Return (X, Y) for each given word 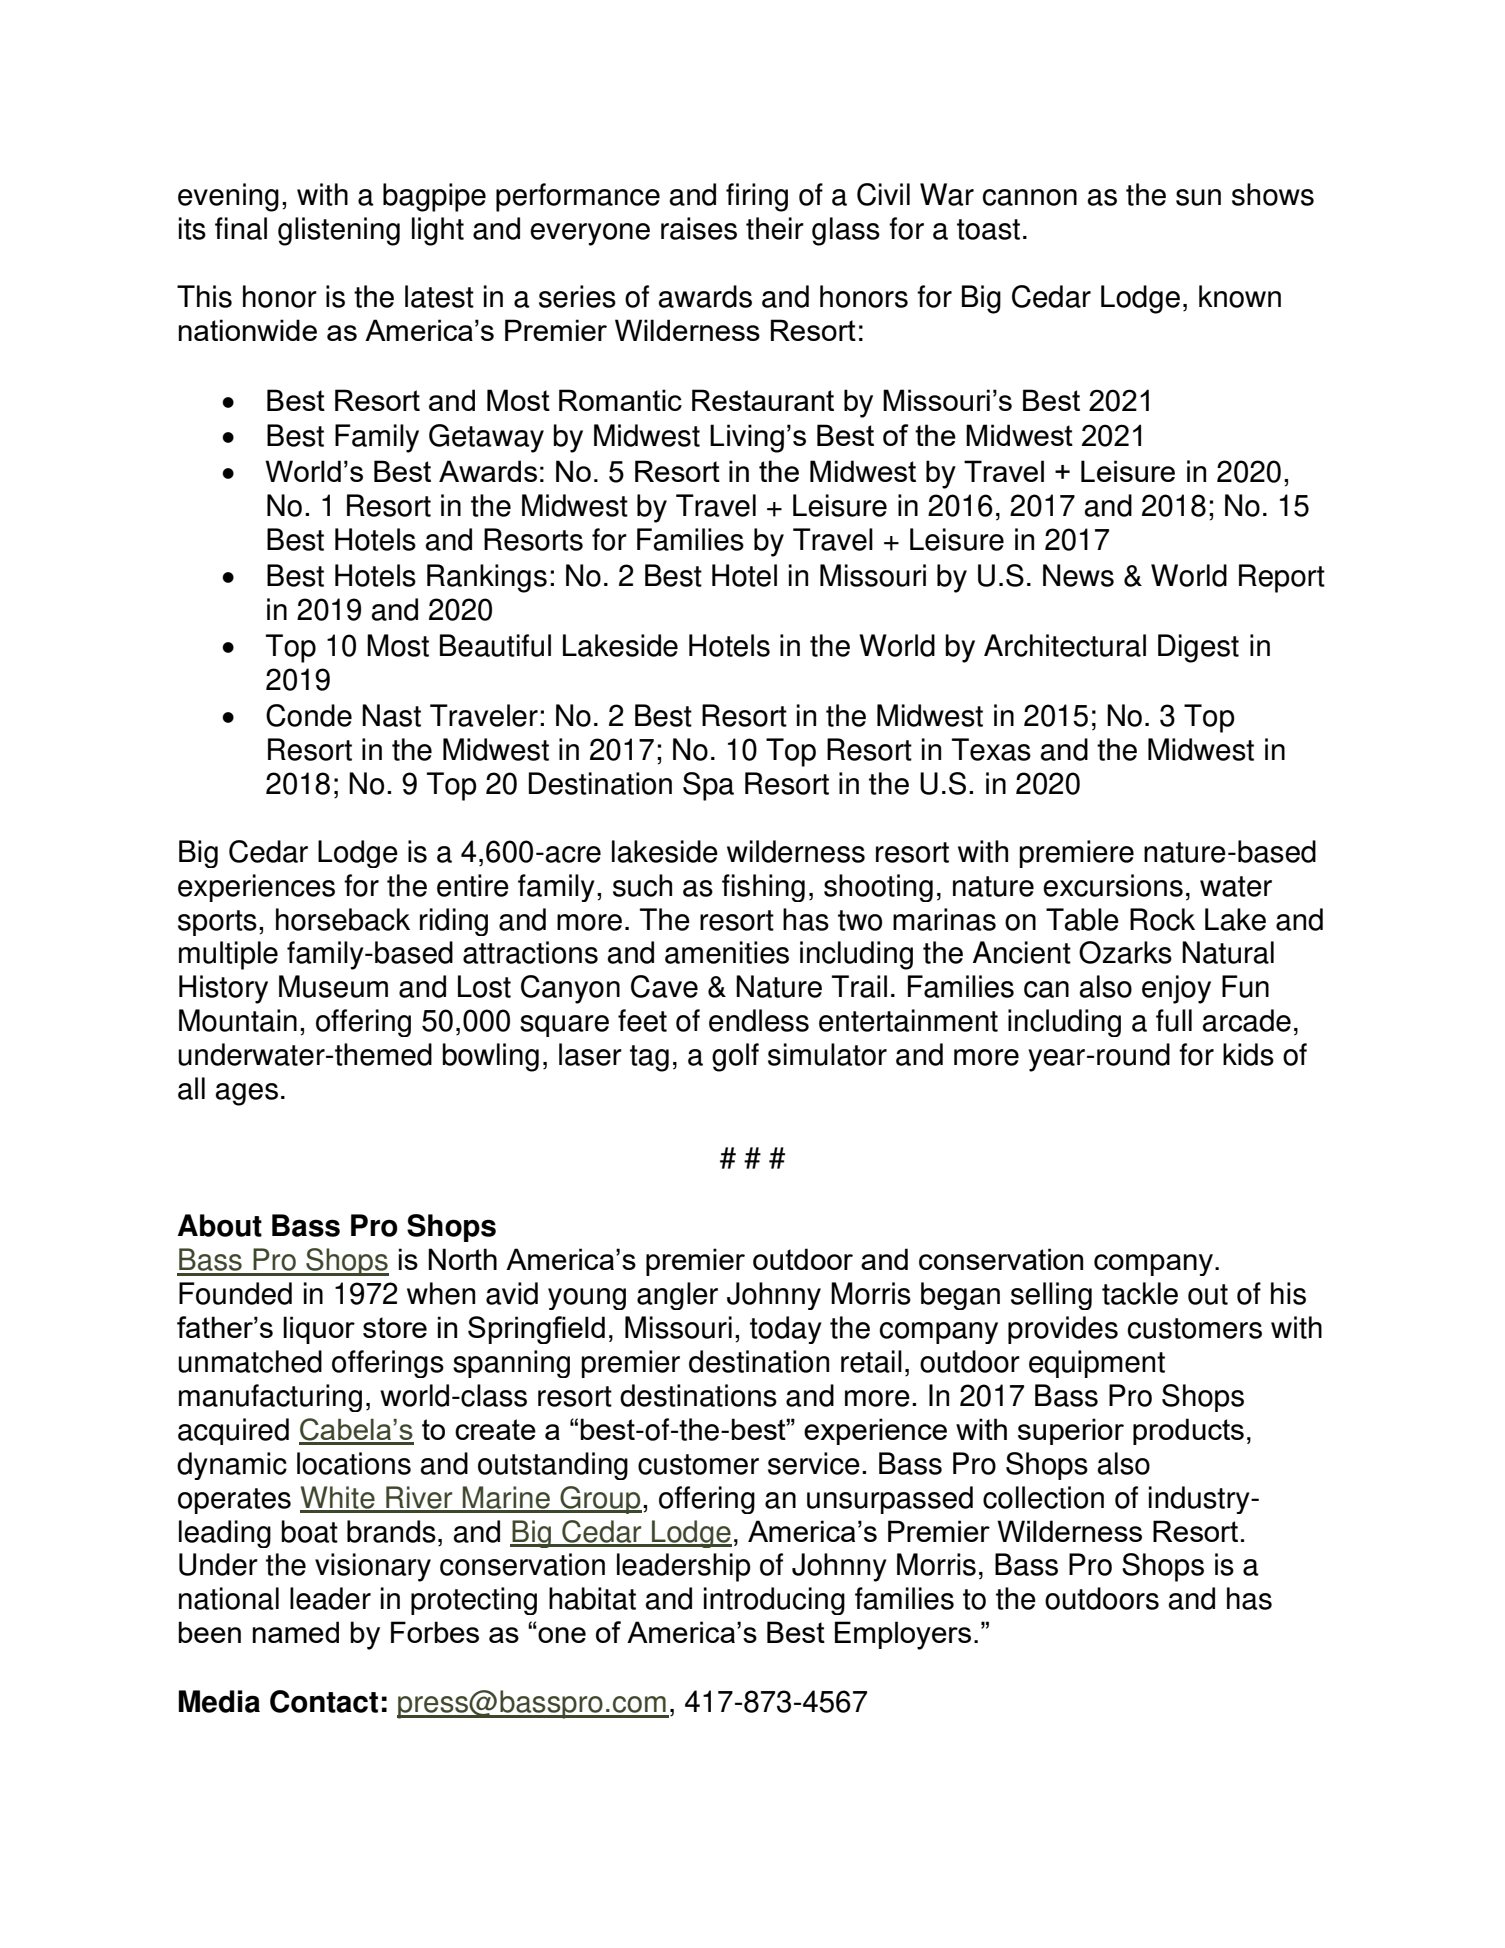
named (296, 1632)
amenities (727, 952)
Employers (903, 1635)
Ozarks (1125, 952)
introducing (774, 1601)
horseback (343, 919)
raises (699, 228)
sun (1198, 197)
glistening (339, 231)
